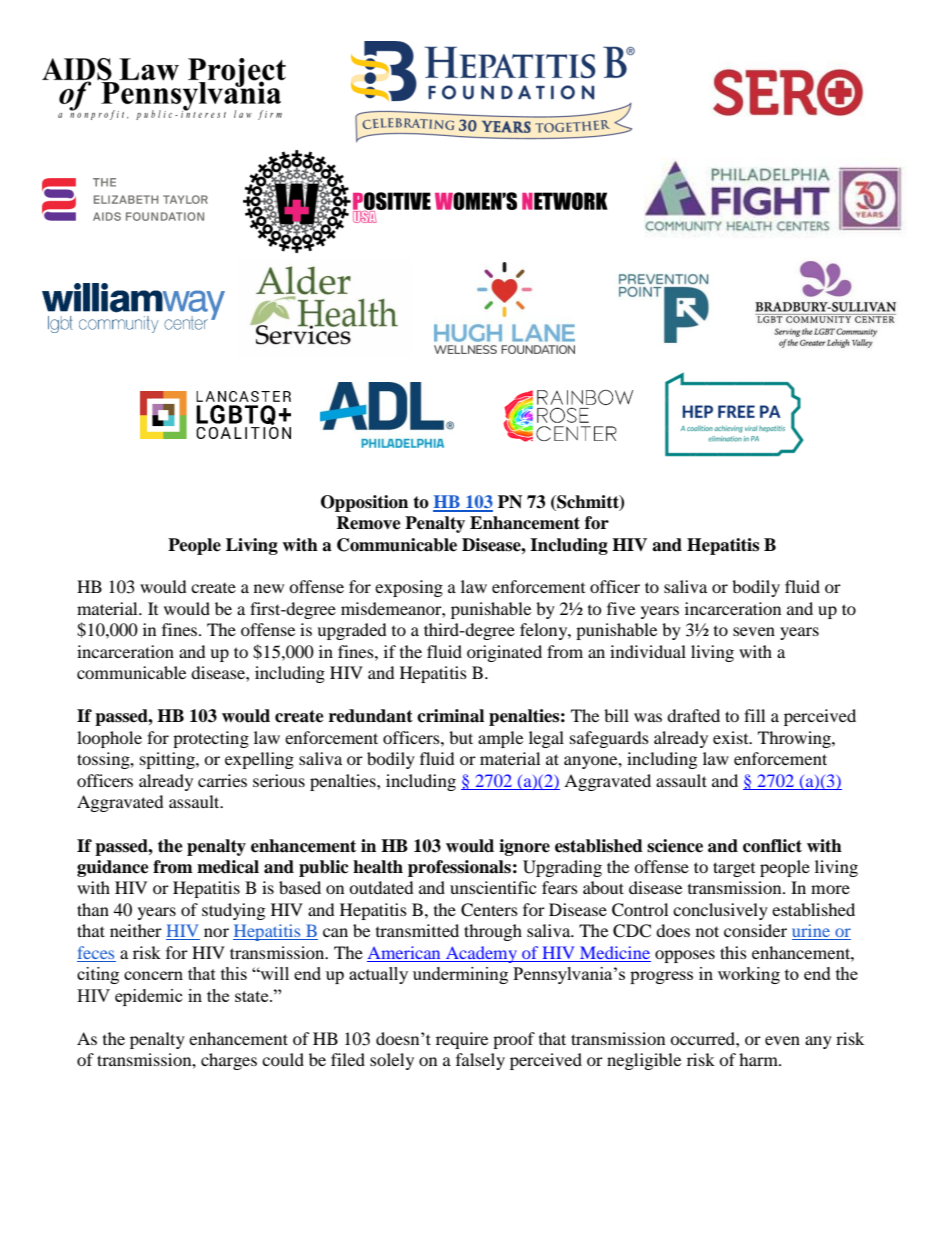 The width and height of the document is (952, 1233). Describe the element at coordinates (621, 608) in the document. I see `five` at that location.
